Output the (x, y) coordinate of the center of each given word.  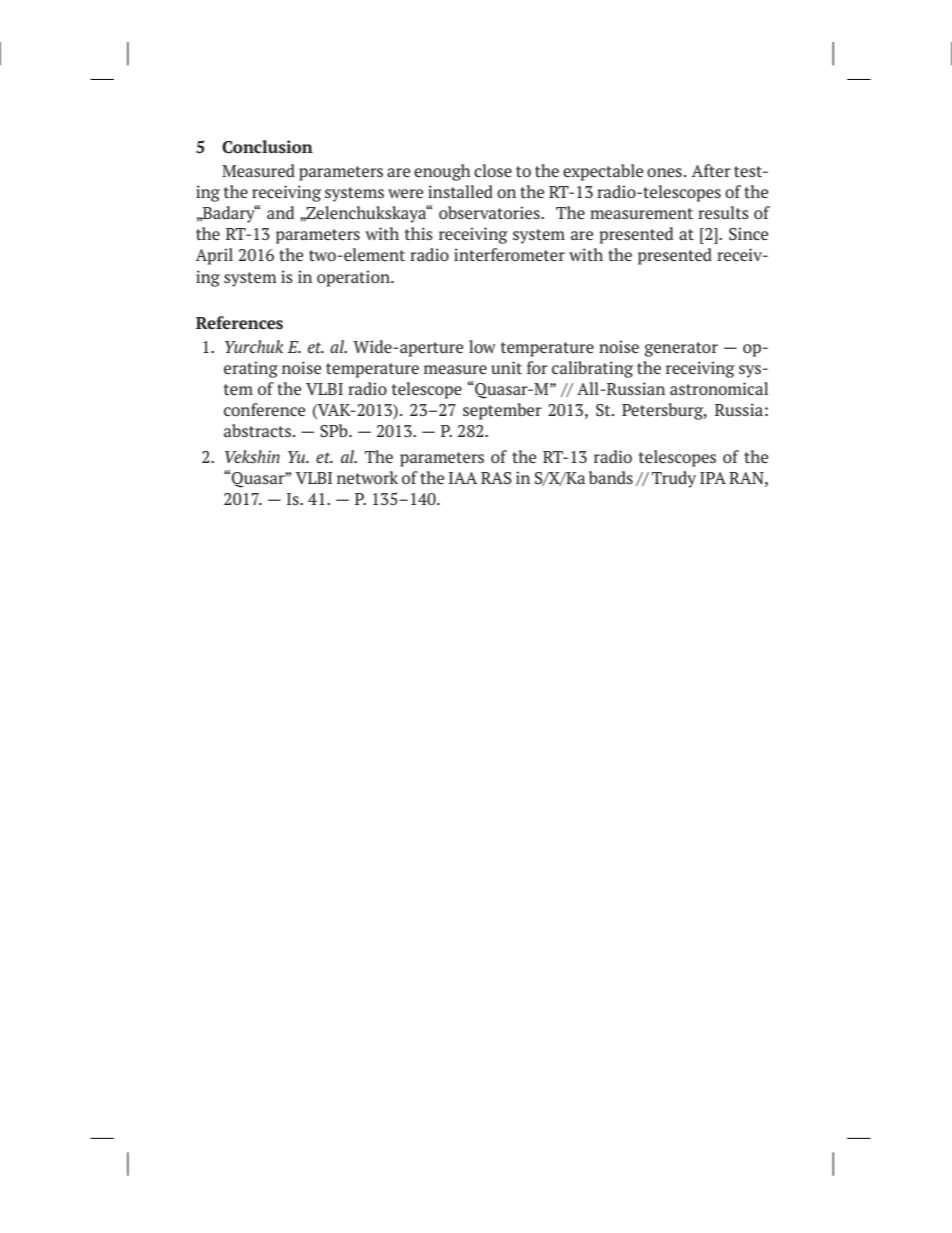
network (367, 477)
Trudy (674, 479)
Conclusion (267, 146)
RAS (496, 478)
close (493, 170)
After (711, 170)
